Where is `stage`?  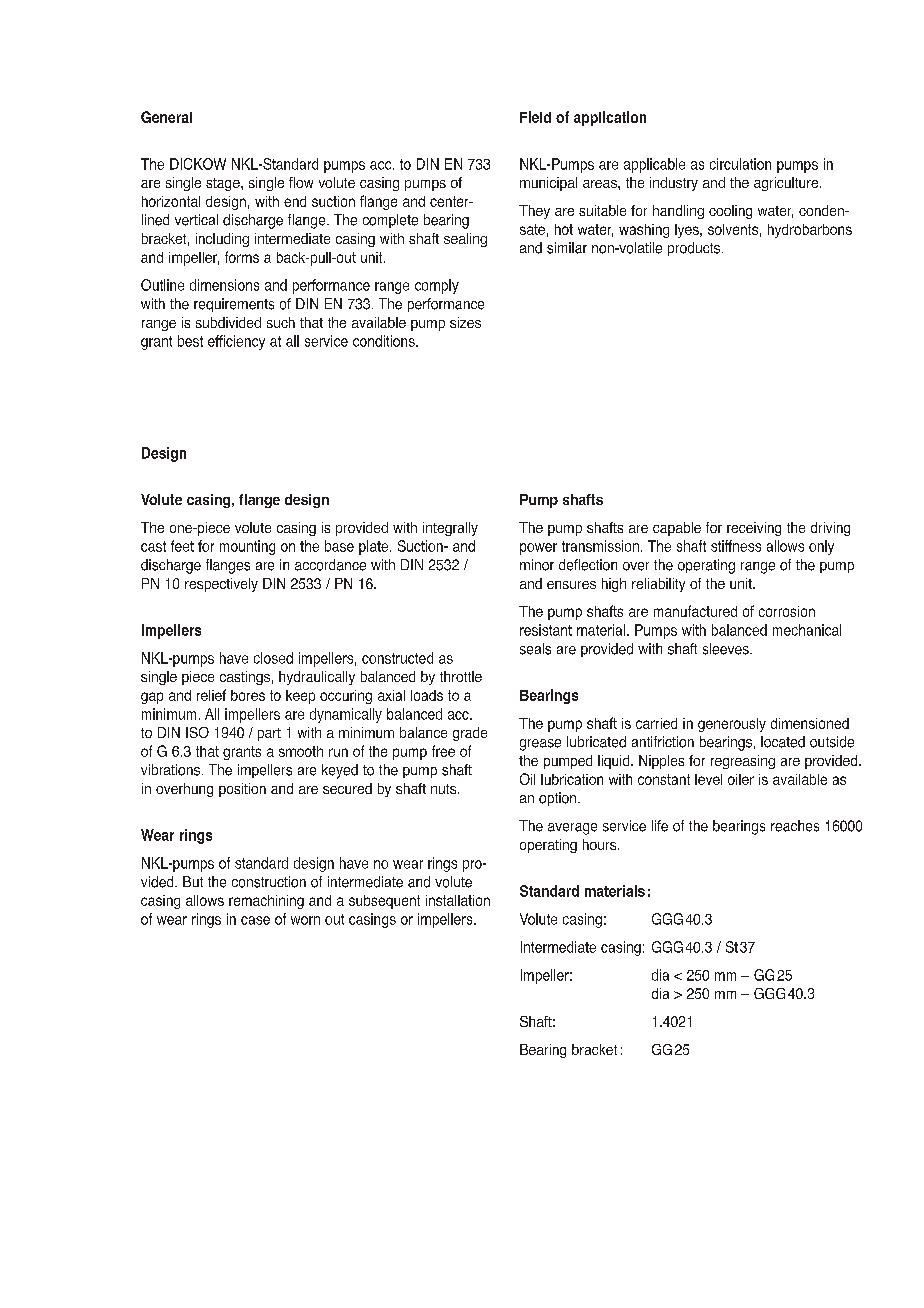
stage is located at coordinates (224, 184).
